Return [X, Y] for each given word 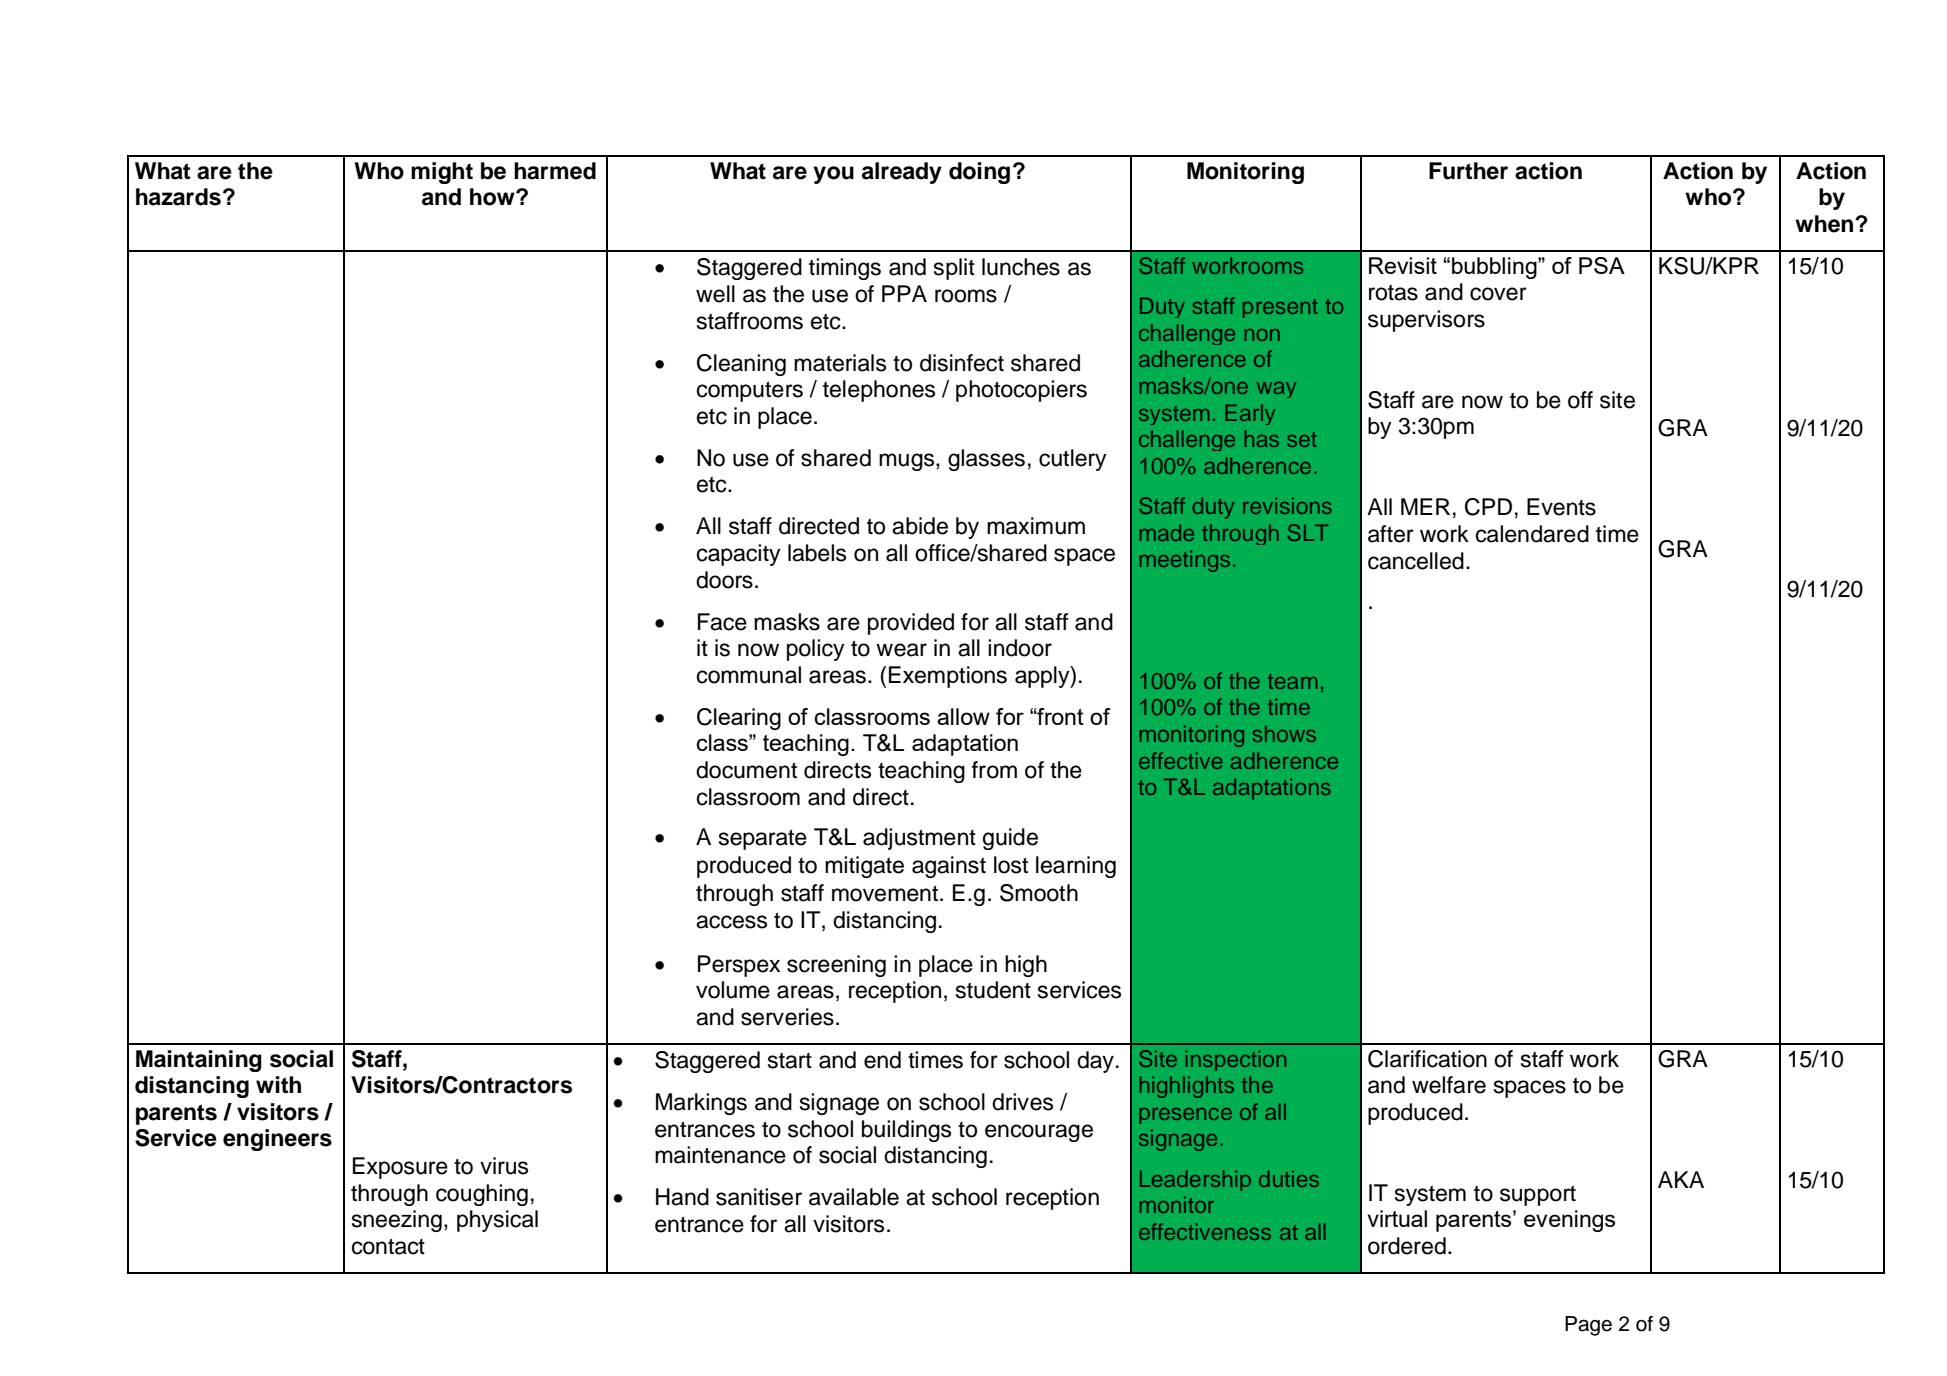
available [854, 1197]
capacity [739, 555]
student [993, 990]
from [994, 770]
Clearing [739, 719]
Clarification [1427, 1059]
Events [1561, 507]
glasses [986, 460]
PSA [1602, 265]
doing [979, 173]
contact [388, 1247]
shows [1284, 733]
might [442, 173]
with [278, 1084]
